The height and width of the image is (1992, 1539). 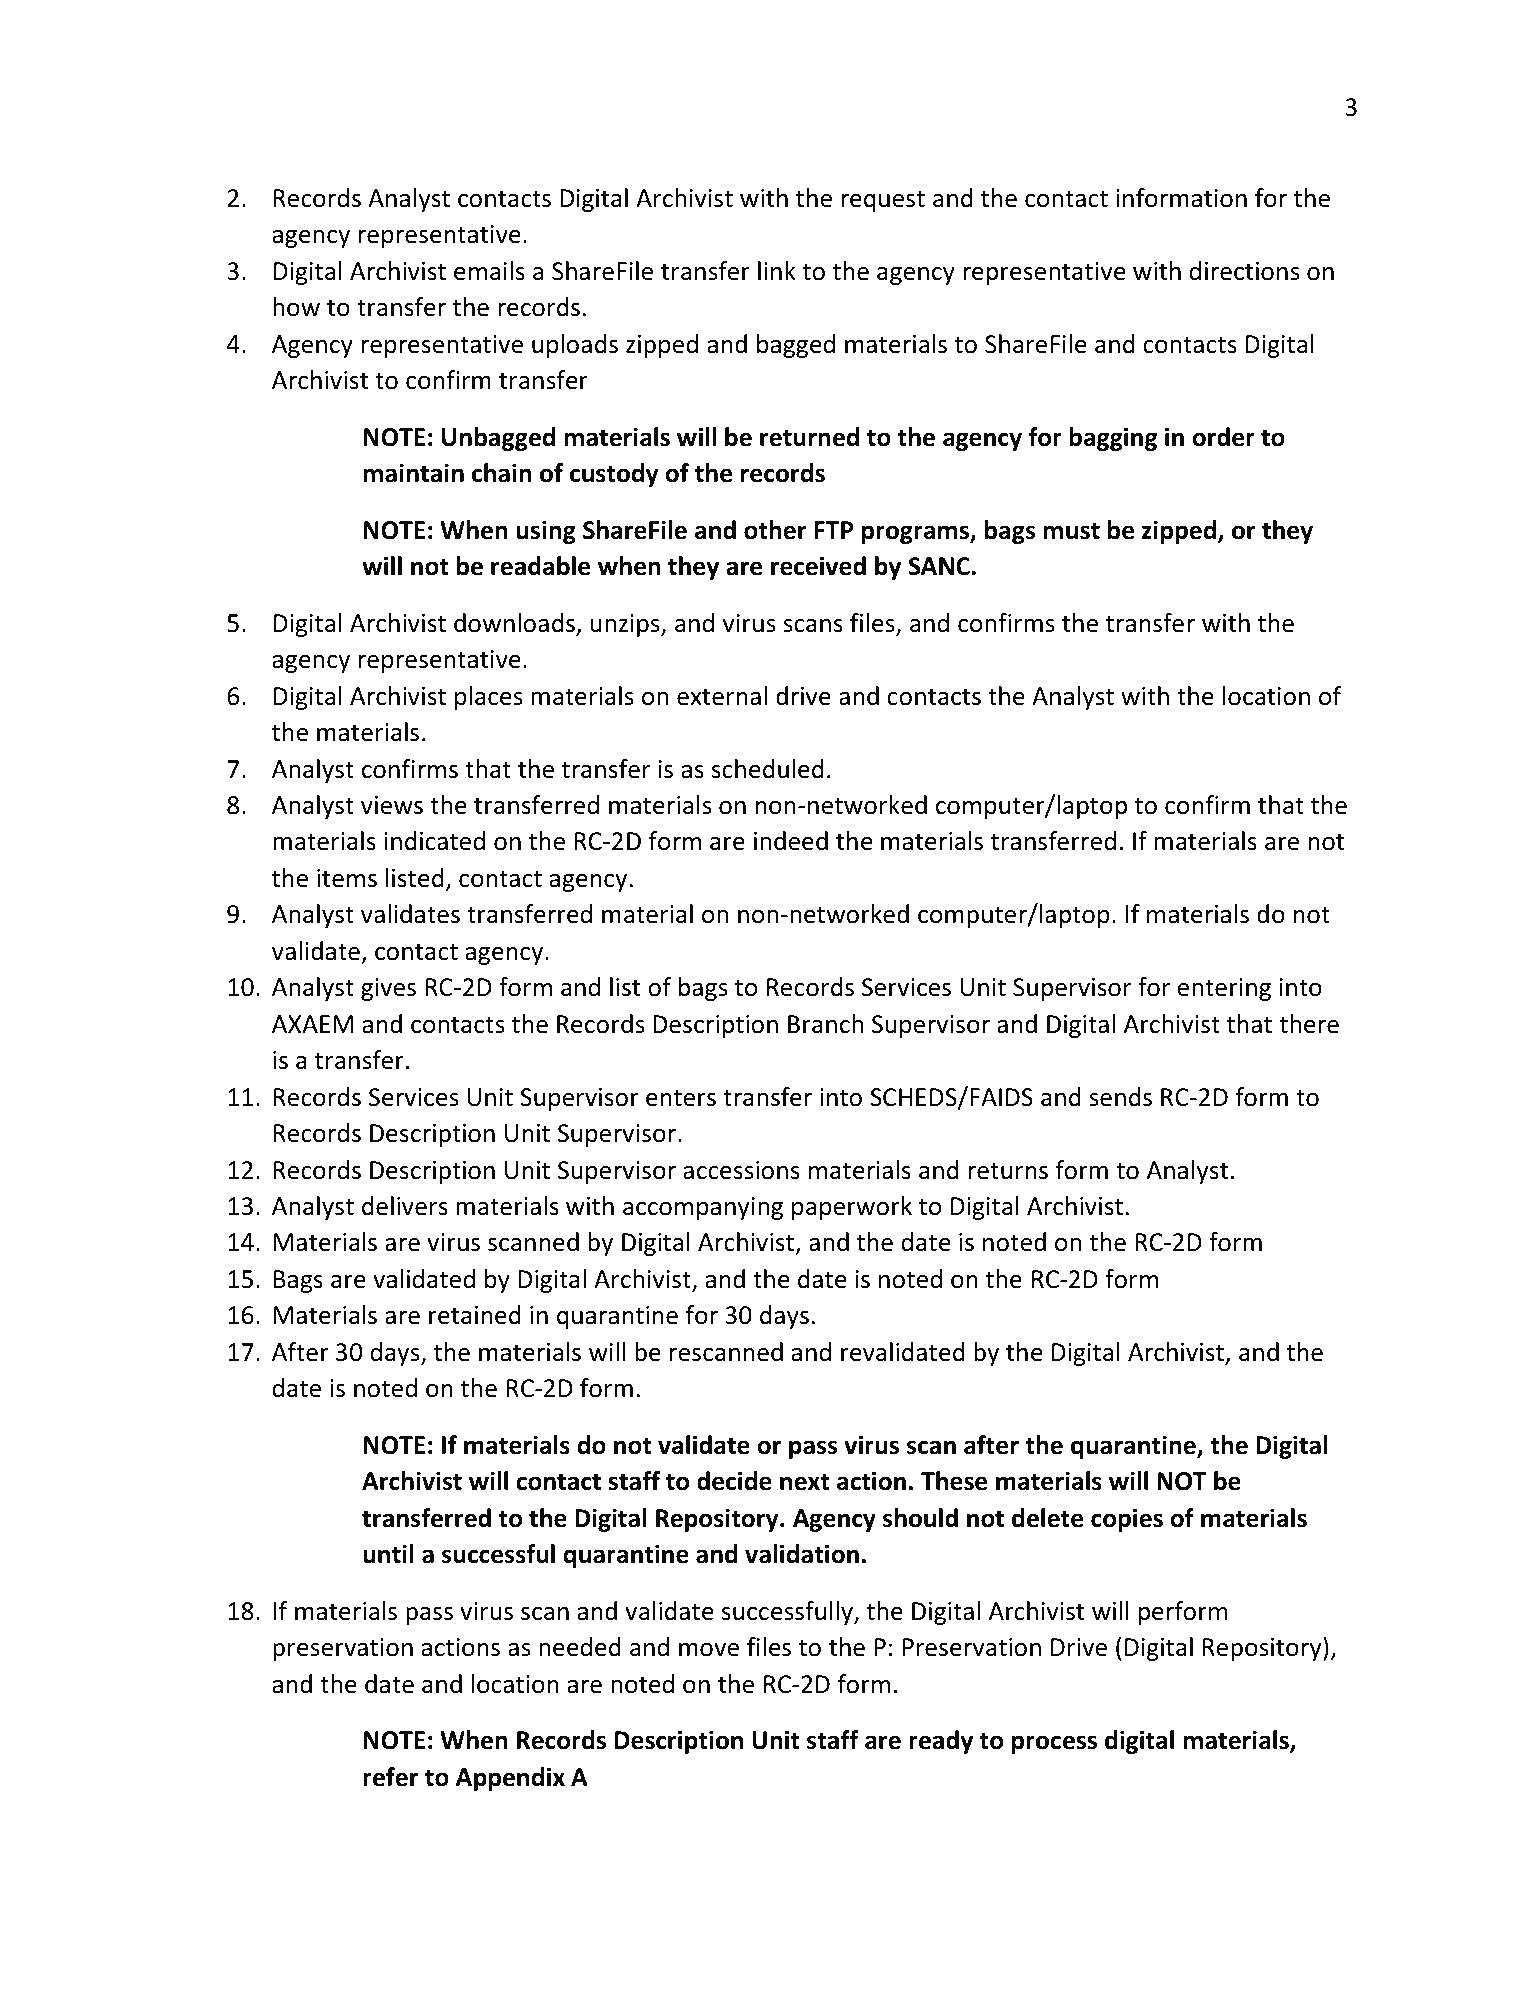 I want to click on directions, so click(x=1245, y=271).
